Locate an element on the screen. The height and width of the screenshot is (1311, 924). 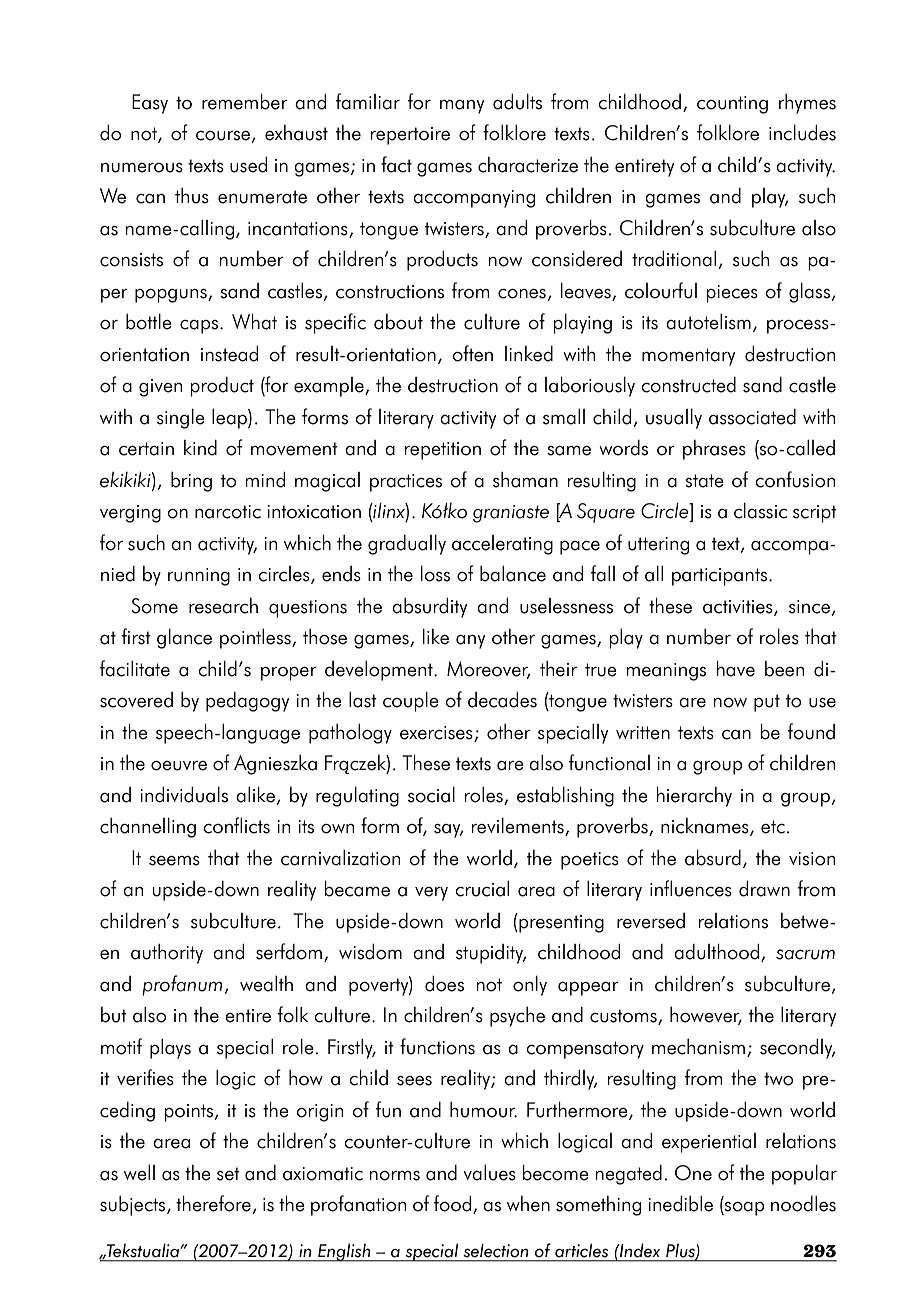
glance is located at coordinates (184, 638).
